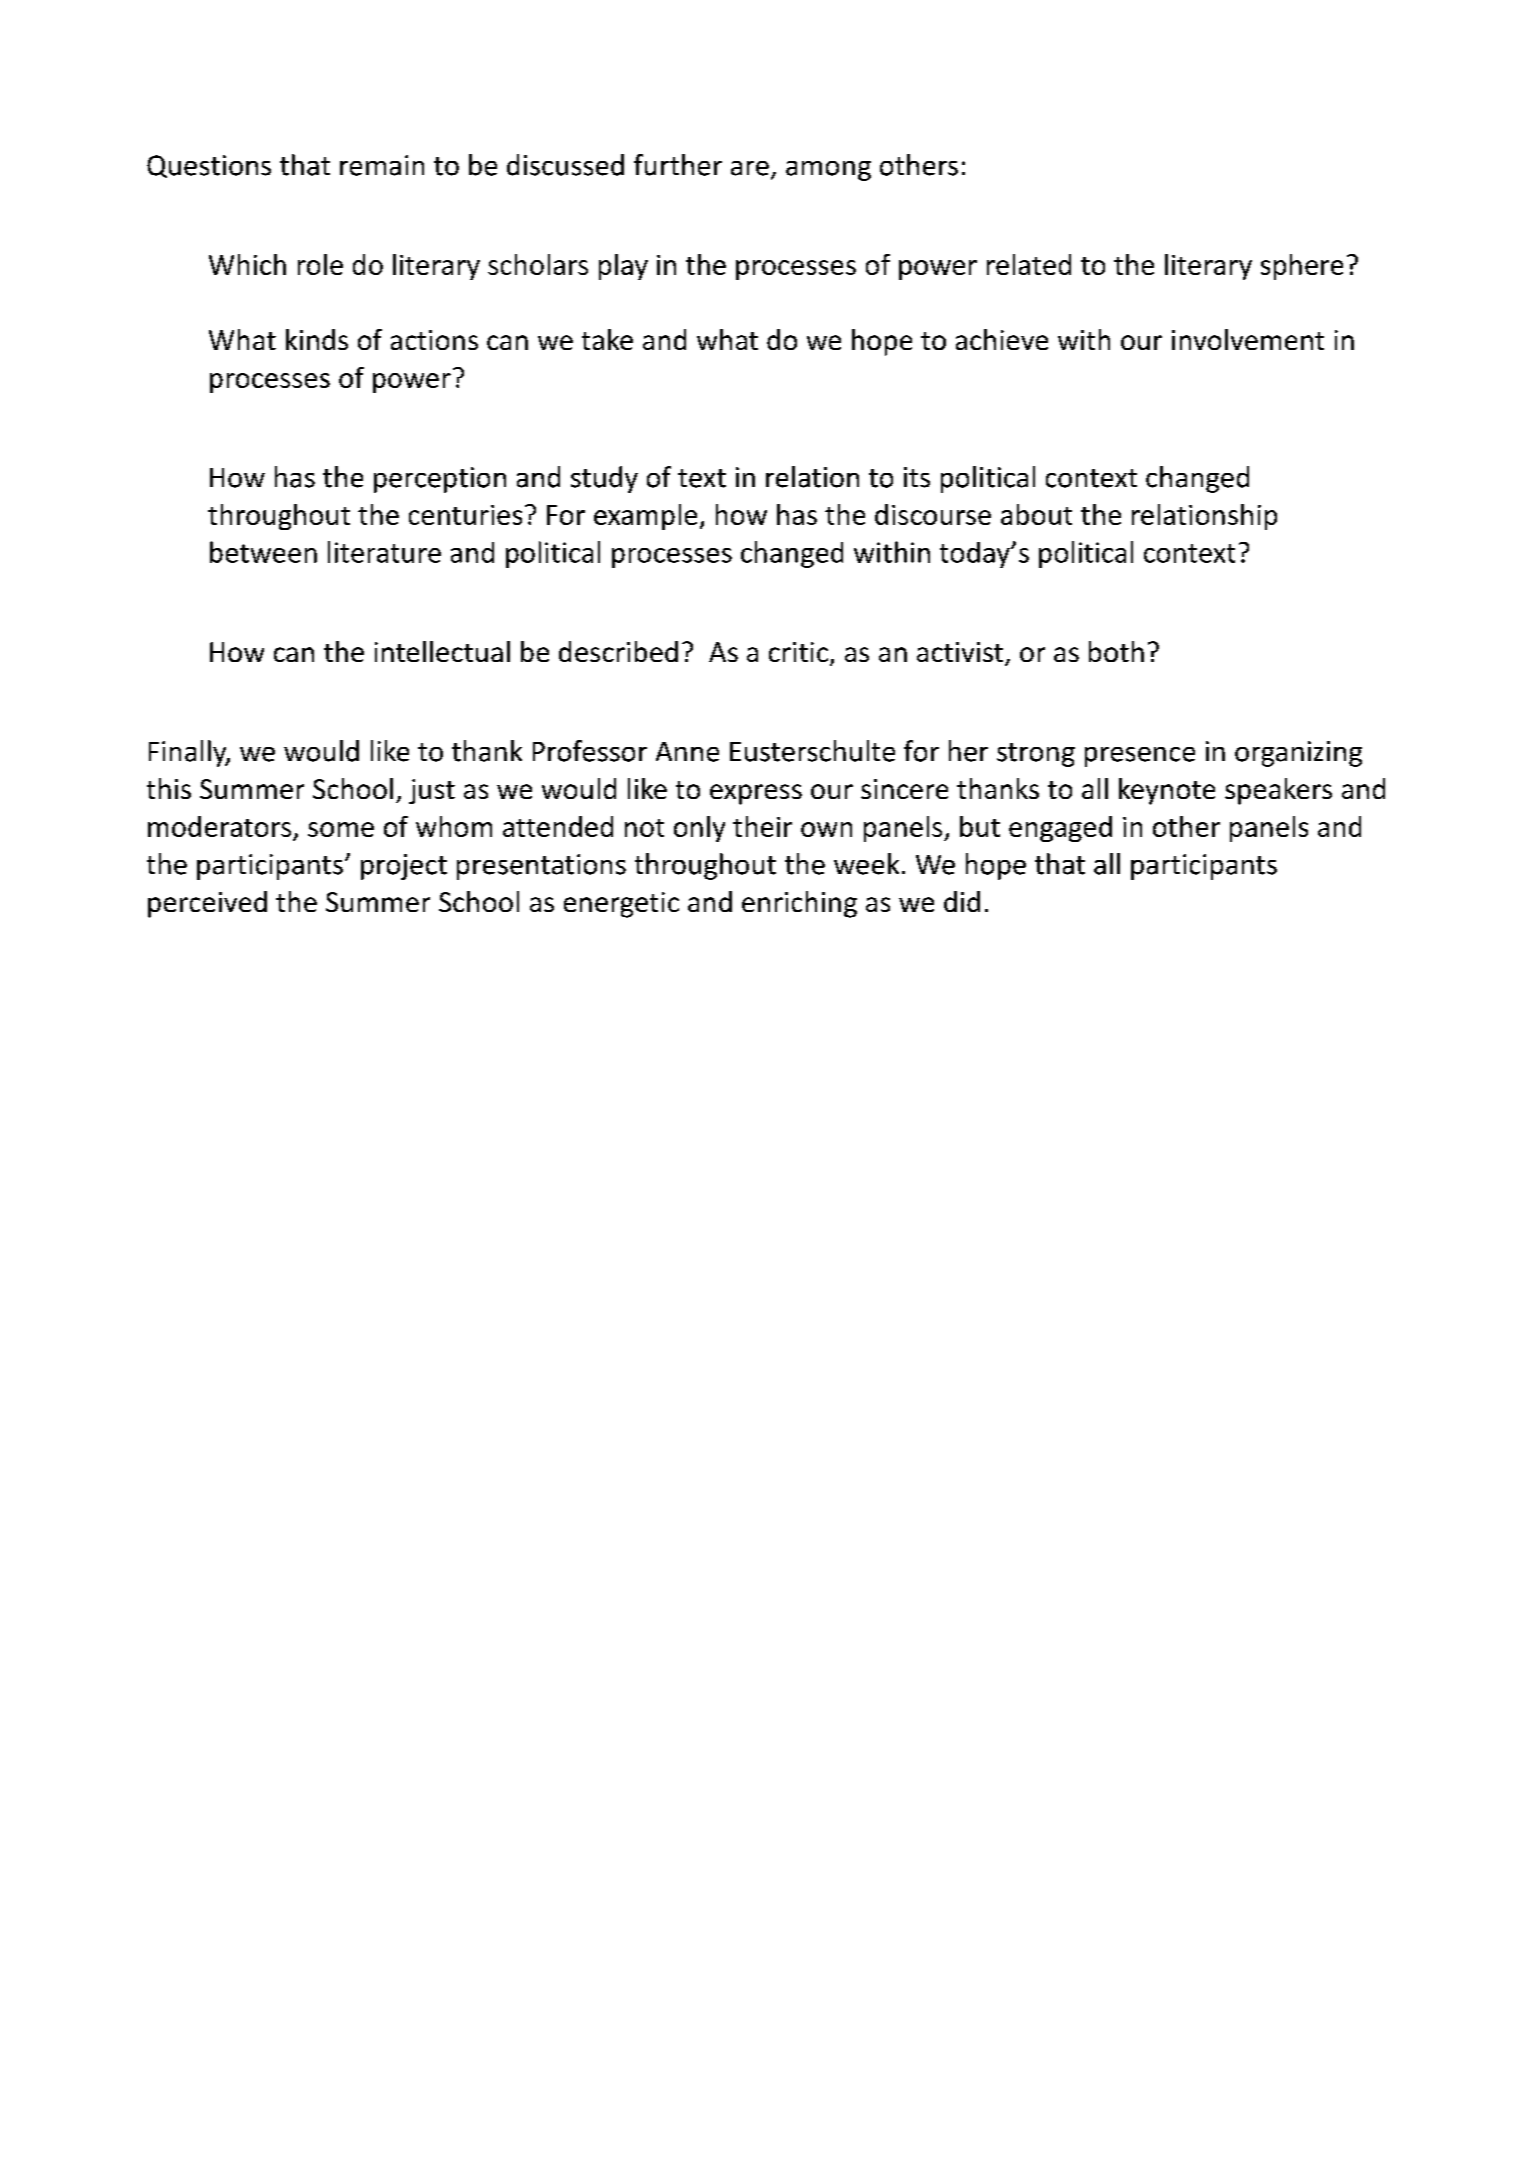 The image size is (1534, 2170). What do you see at coordinates (1248, 339) in the page?
I see `involvement` at bounding box center [1248, 339].
